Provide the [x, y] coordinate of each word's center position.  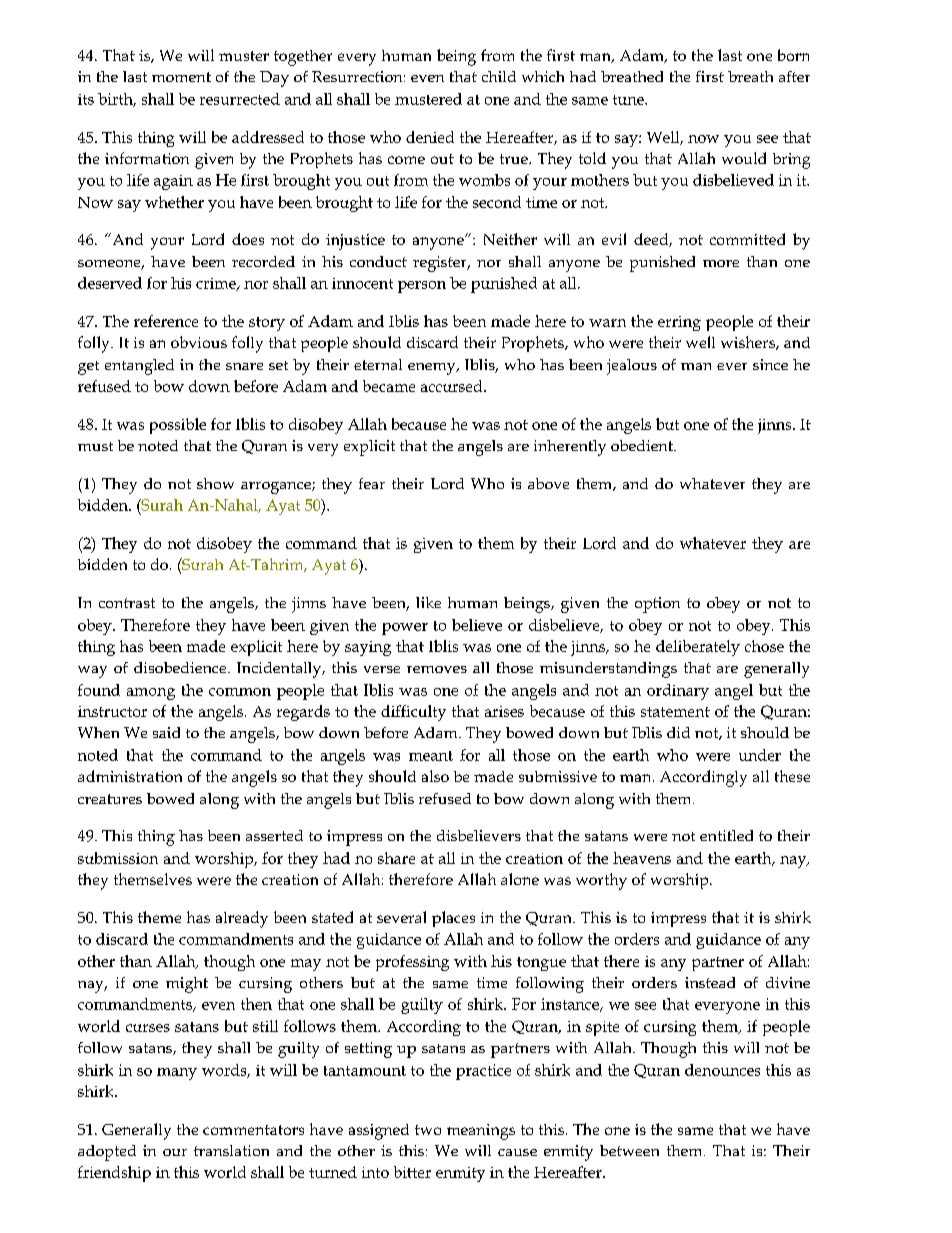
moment [181, 77]
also [435, 776]
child [499, 76]
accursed [453, 386]
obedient [643, 445]
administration [130, 776]
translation [231, 1150]
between [629, 1150]
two [428, 1130]
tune [629, 100]
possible [178, 426]
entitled [726, 835]
